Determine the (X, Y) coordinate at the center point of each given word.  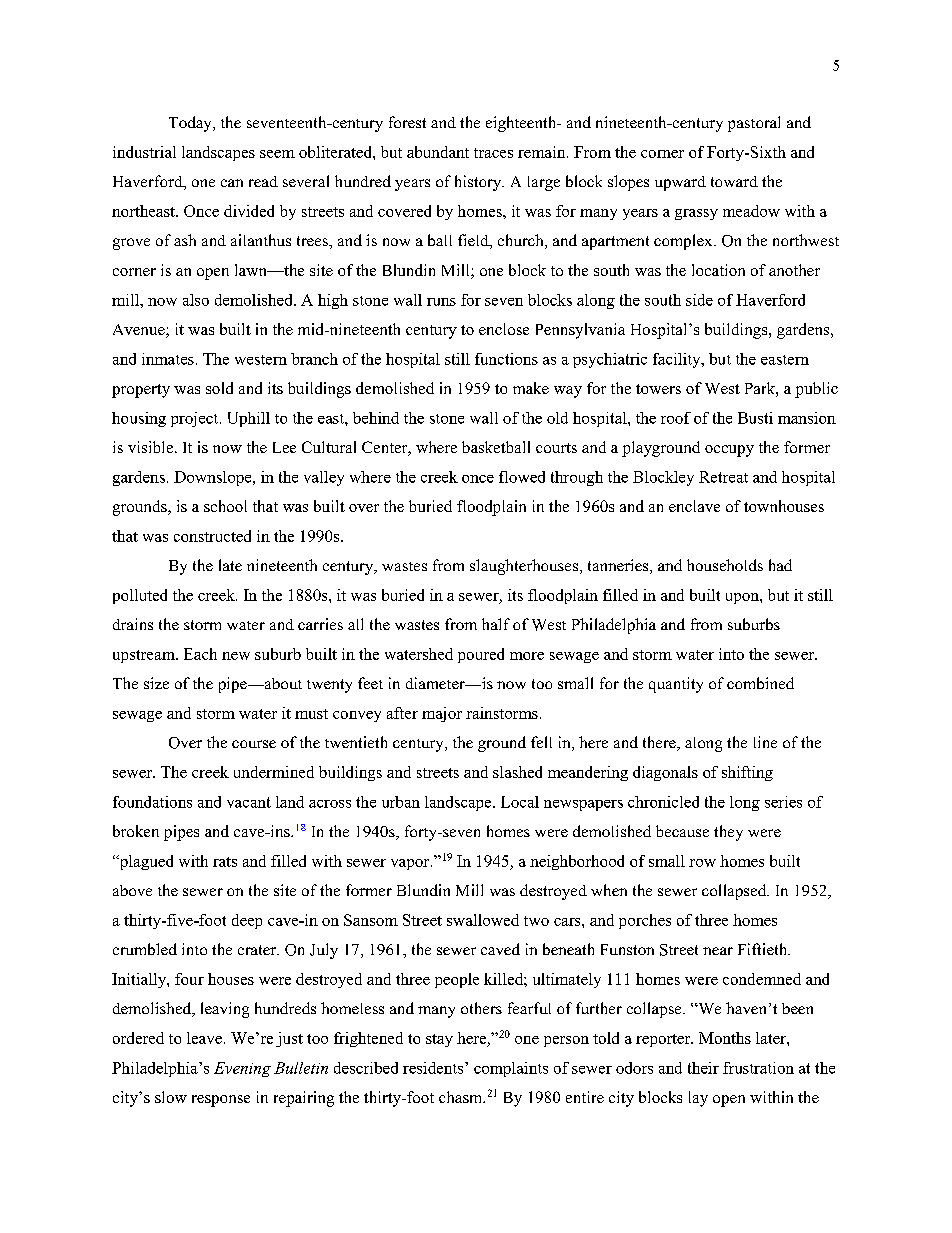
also (196, 300)
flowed (522, 477)
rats (225, 862)
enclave (694, 506)
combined (760, 683)
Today (191, 124)
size (156, 683)
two (536, 921)
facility (678, 360)
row (702, 863)
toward (734, 181)
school (225, 506)
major (442, 714)
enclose (504, 329)
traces (493, 153)
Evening (242, 1069)
